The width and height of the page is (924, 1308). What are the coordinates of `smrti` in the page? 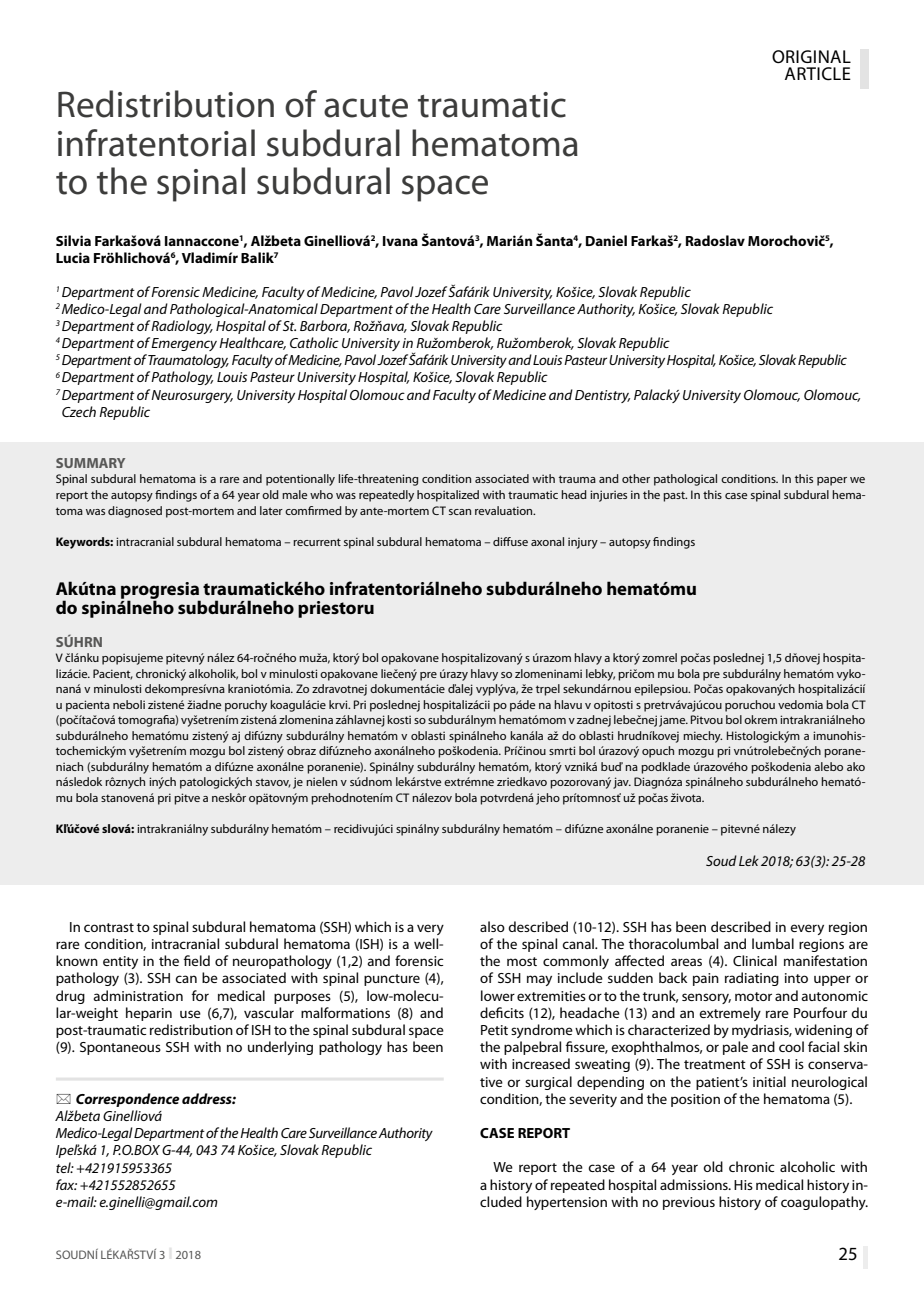 It's located at (562, 750).
